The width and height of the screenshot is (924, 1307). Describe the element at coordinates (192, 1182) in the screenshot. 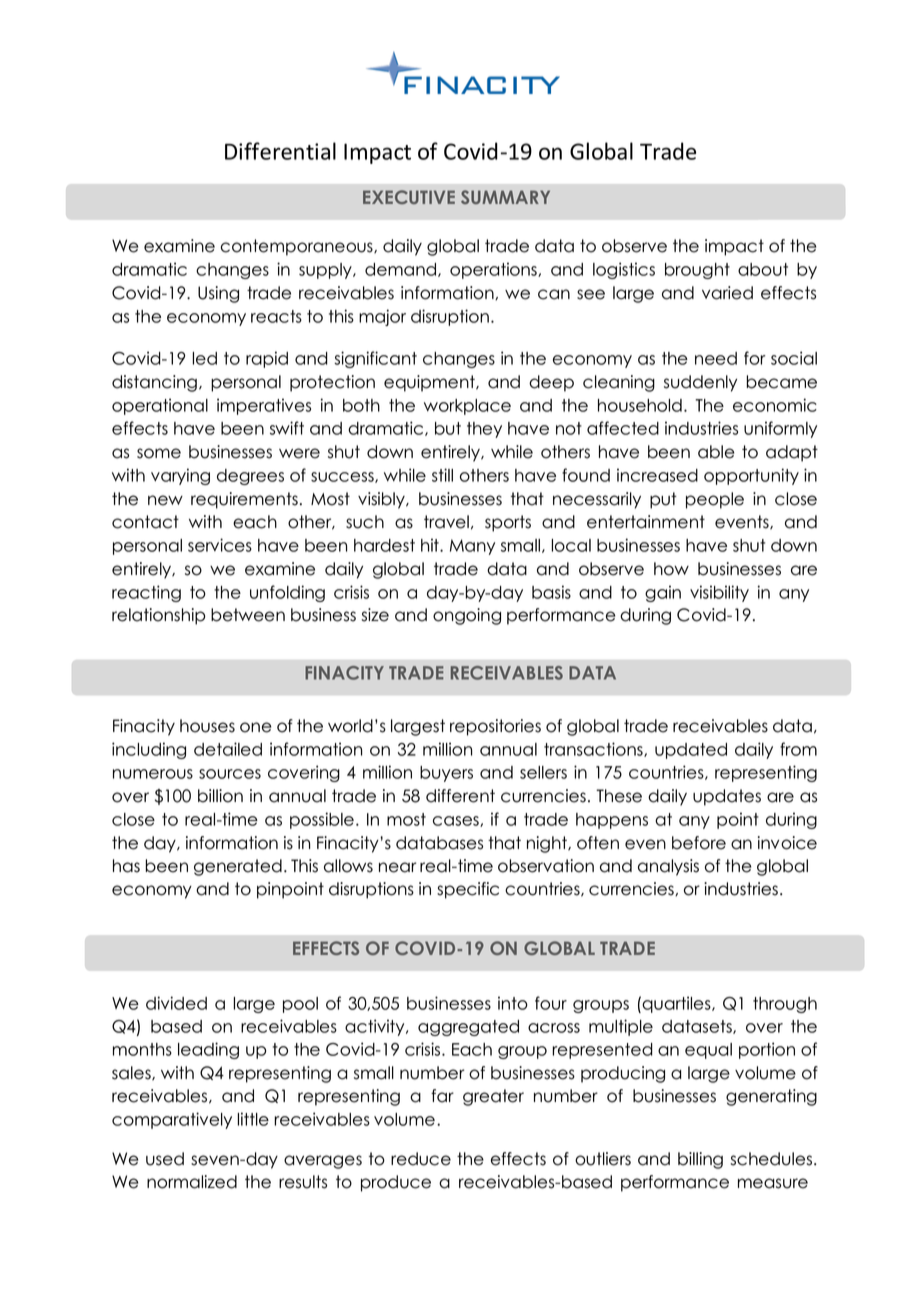

I see `normalized` at that location.
